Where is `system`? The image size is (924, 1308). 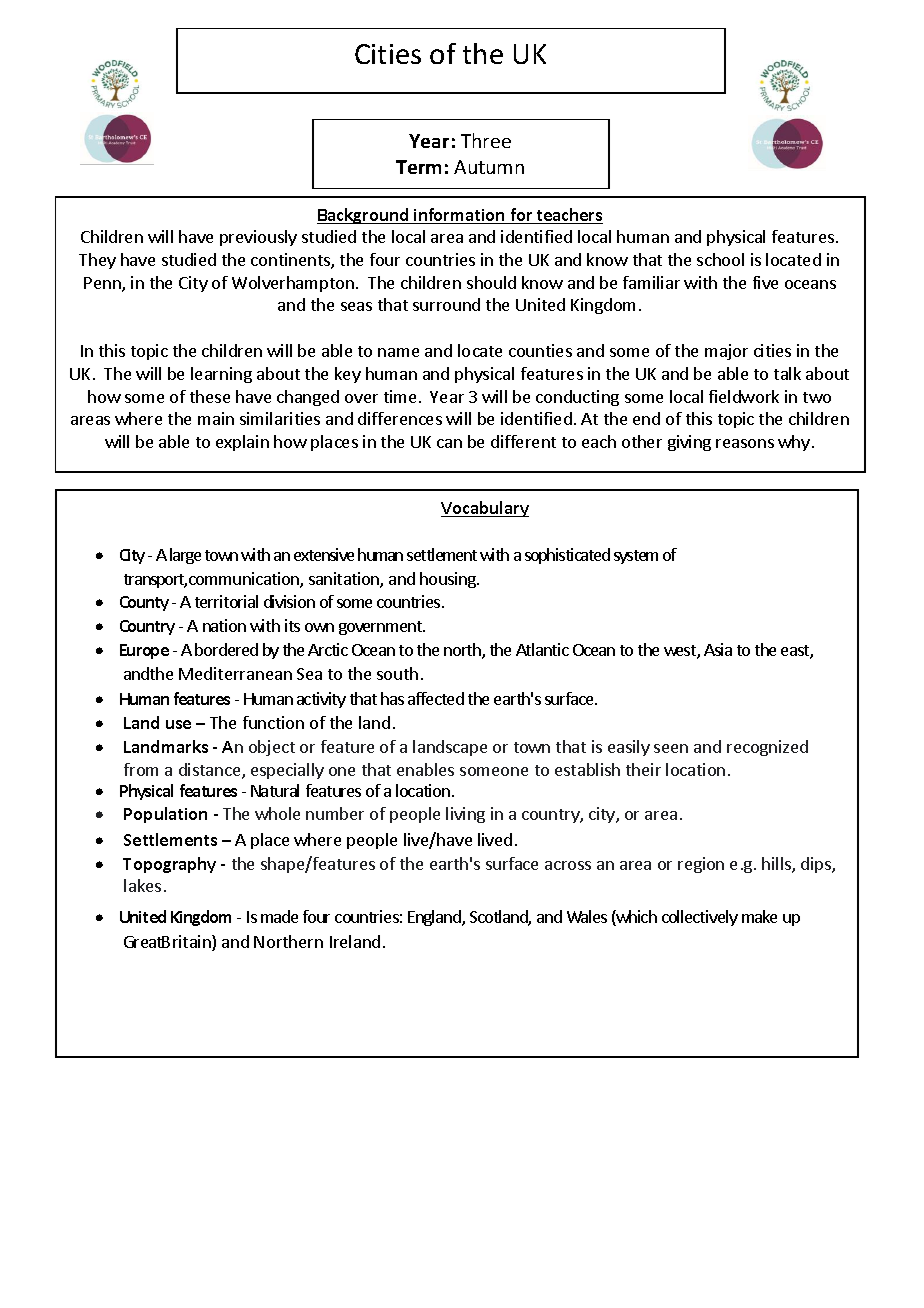
system is located at coordinates (636, 557).
